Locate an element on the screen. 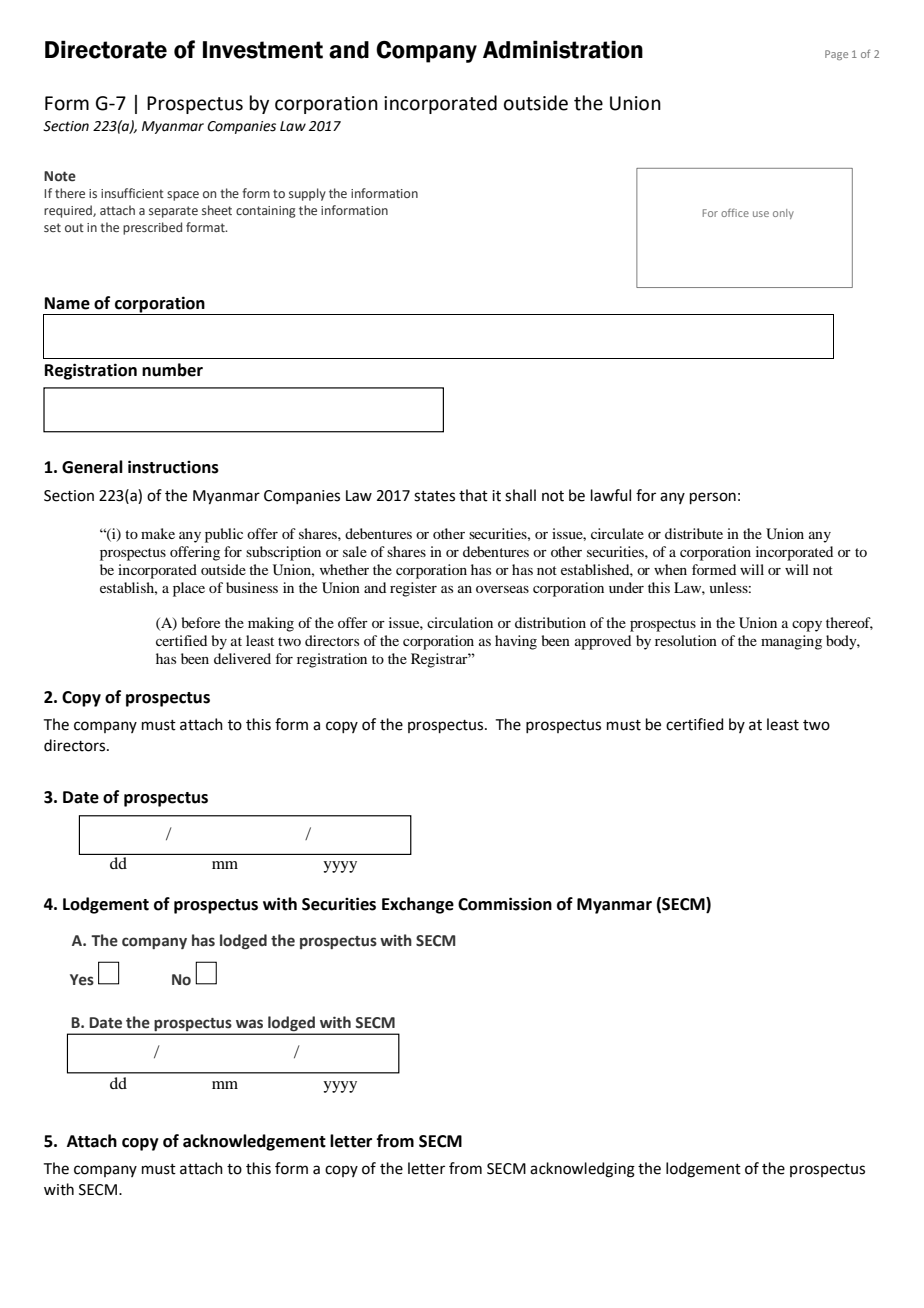  states is located at coordinates (434, 496).
